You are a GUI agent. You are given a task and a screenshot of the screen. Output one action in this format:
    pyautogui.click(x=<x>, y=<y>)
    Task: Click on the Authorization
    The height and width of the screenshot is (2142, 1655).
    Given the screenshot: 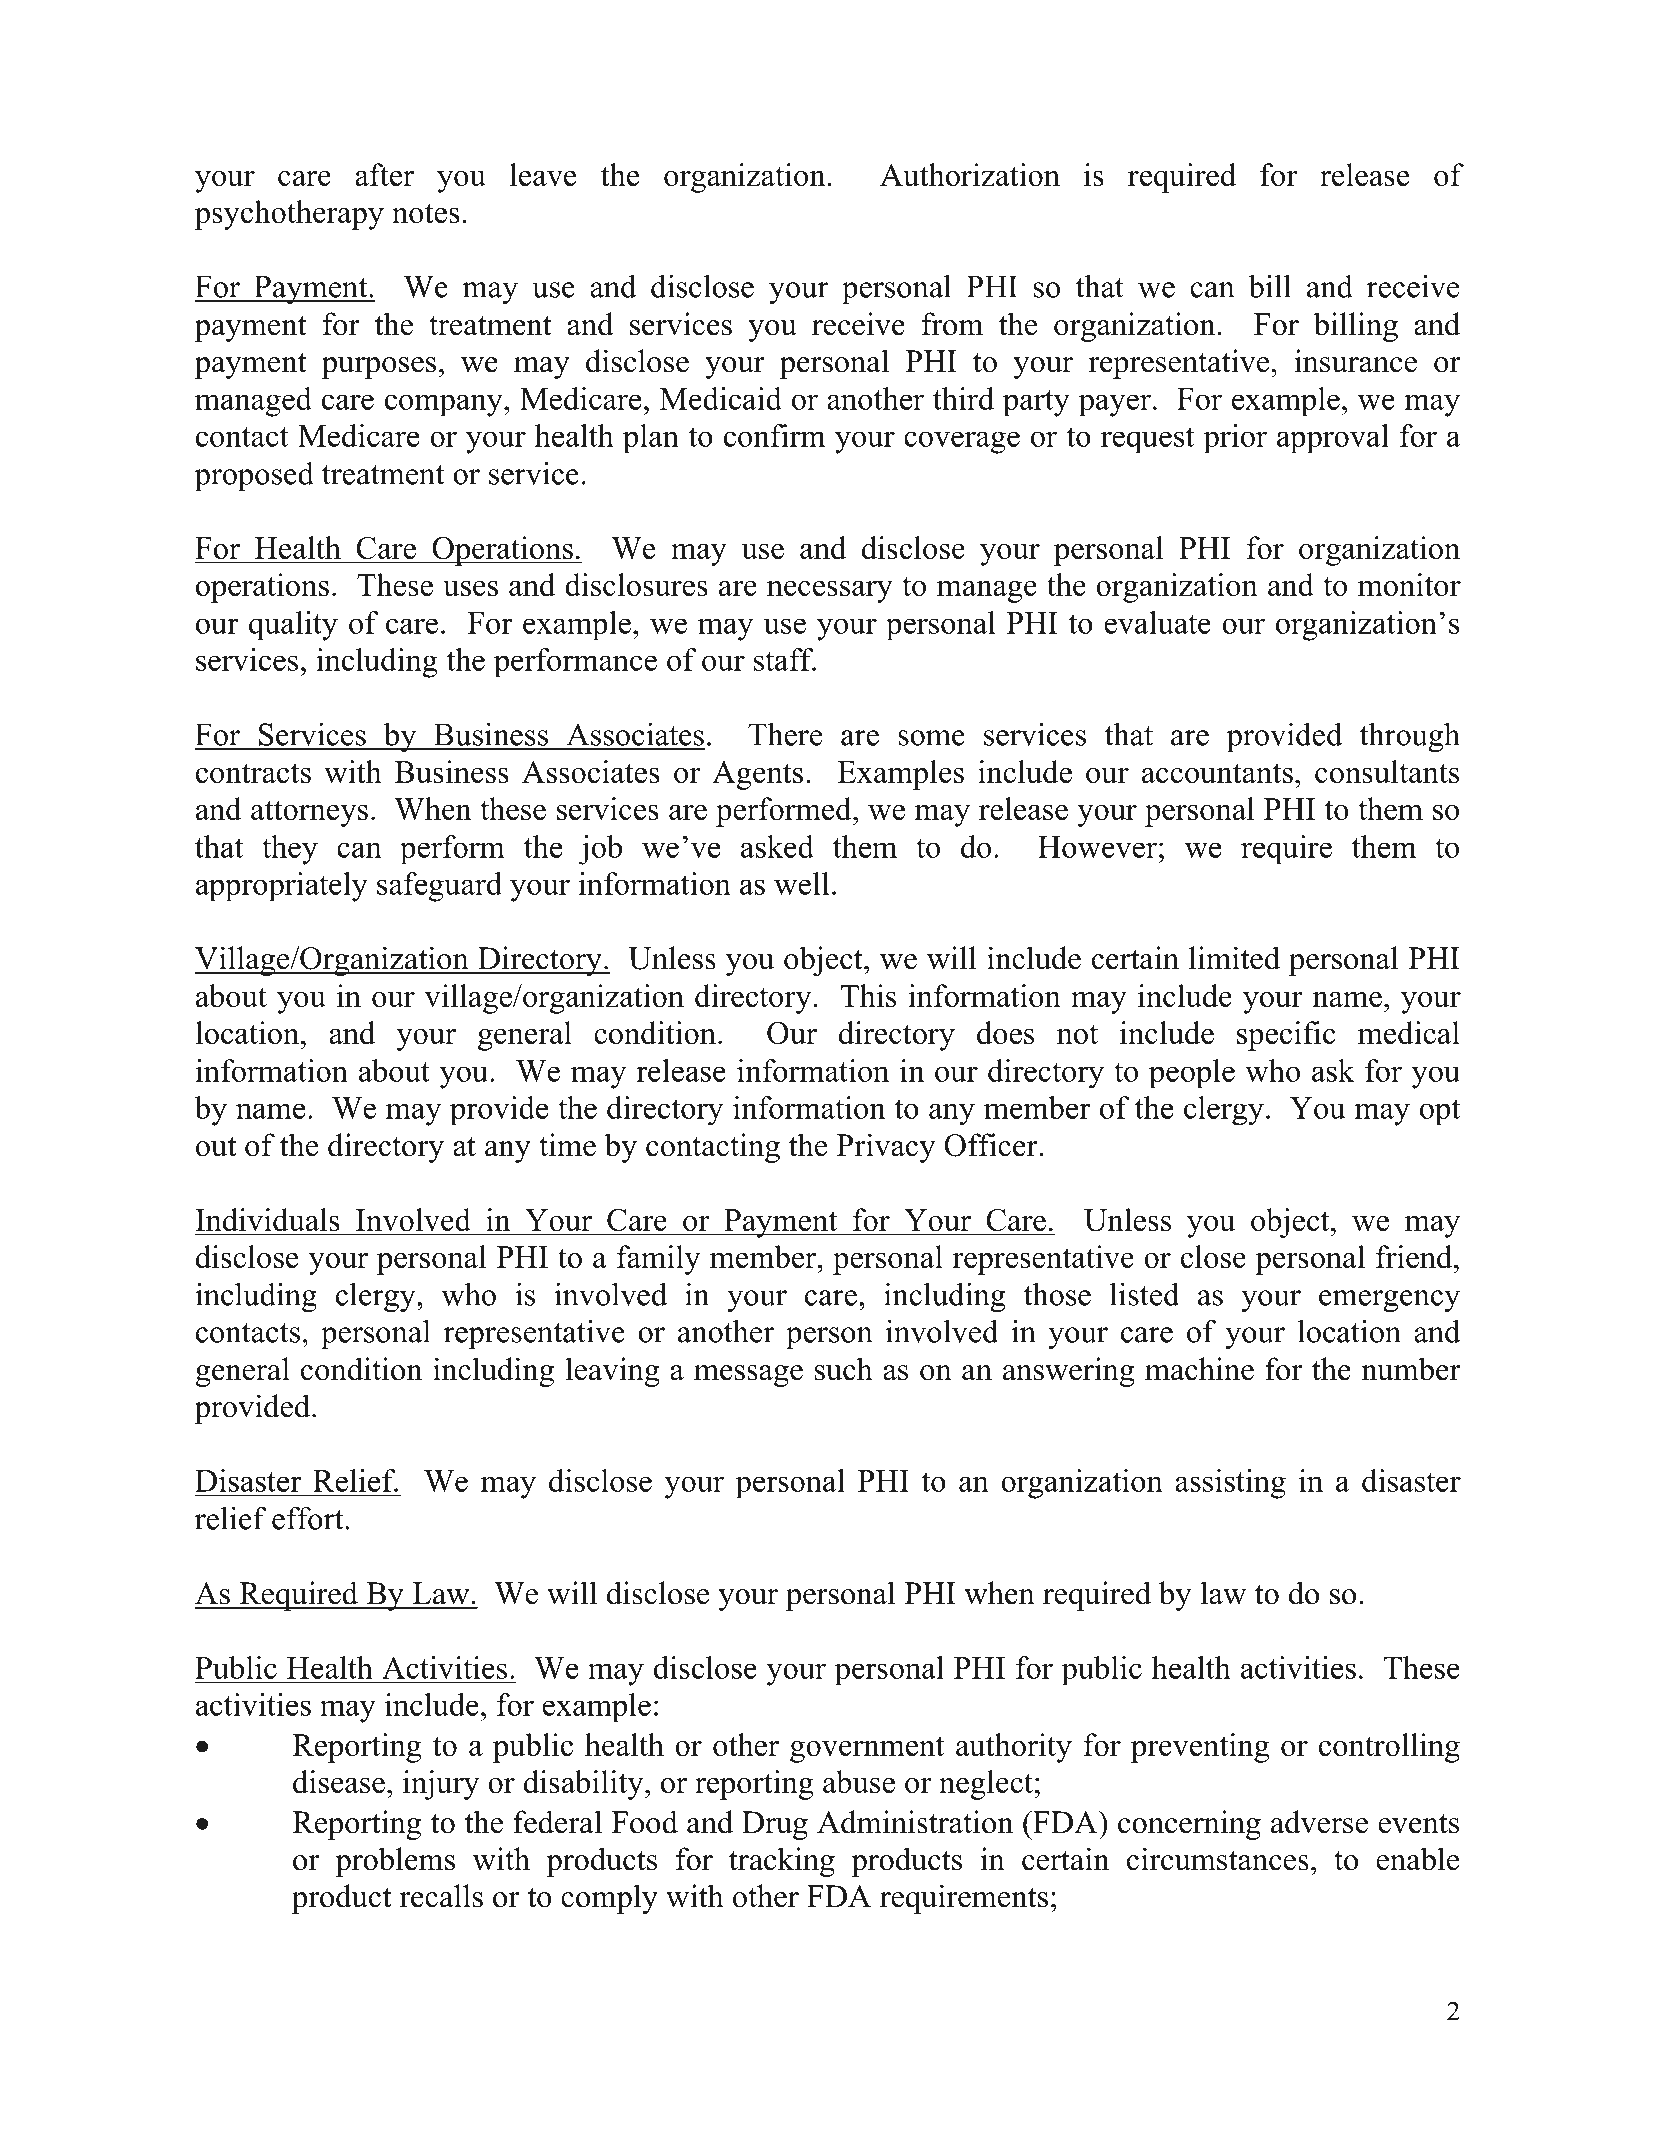 What is the action you would take?
    pyautogui.click(x=970, y=174)
